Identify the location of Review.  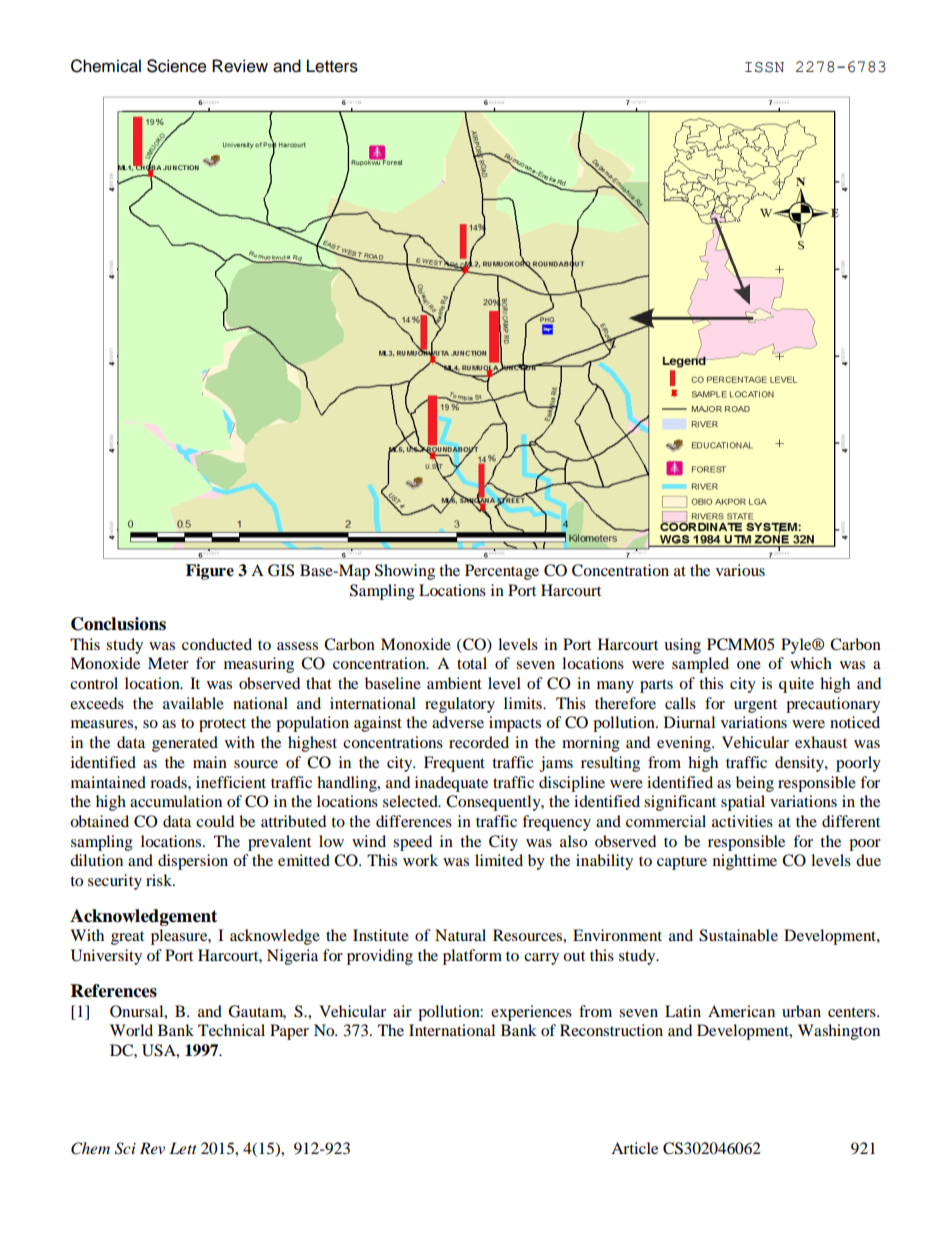
(240, 66).
